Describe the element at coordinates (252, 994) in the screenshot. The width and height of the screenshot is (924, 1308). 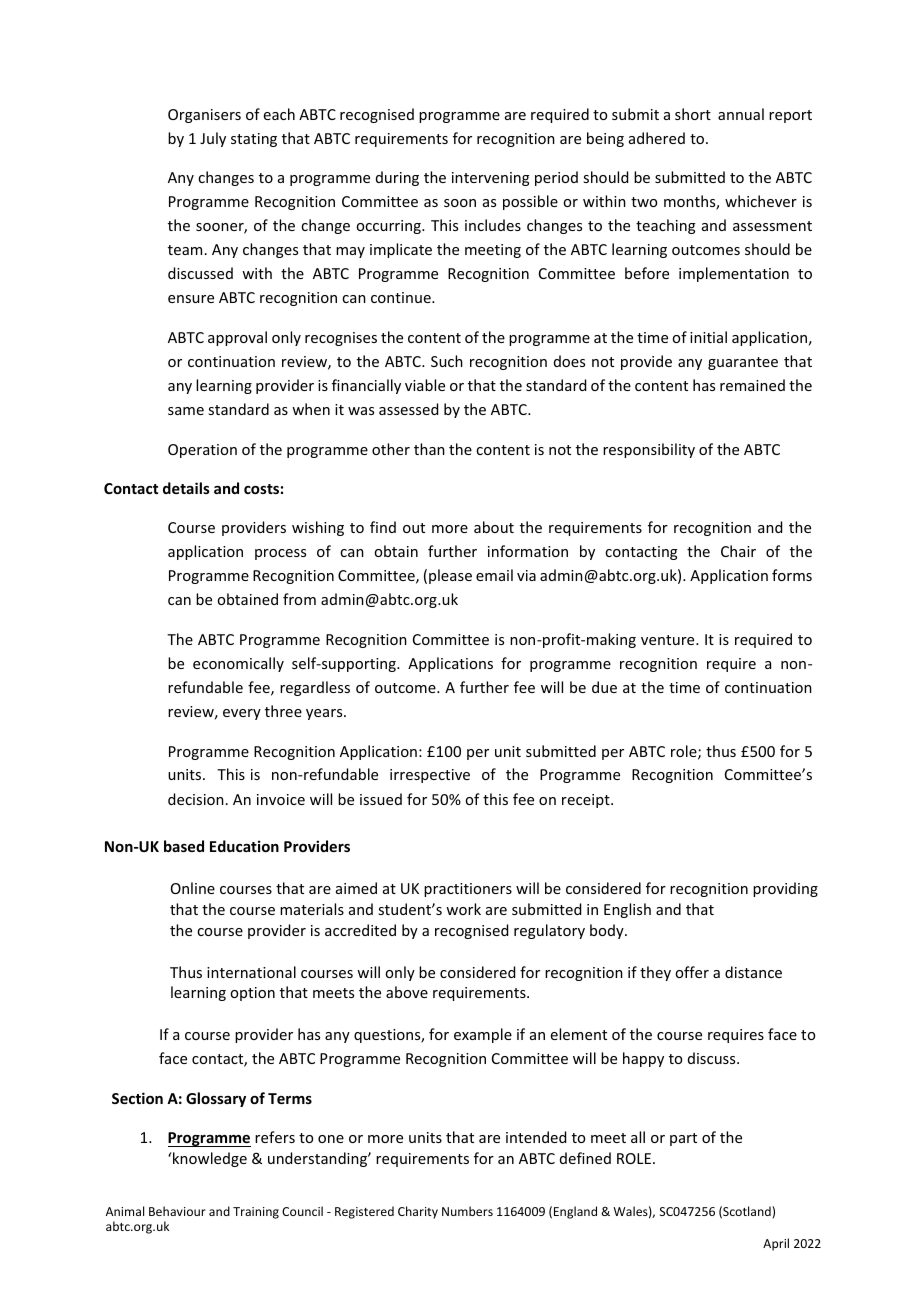
I see `option` at that location.
